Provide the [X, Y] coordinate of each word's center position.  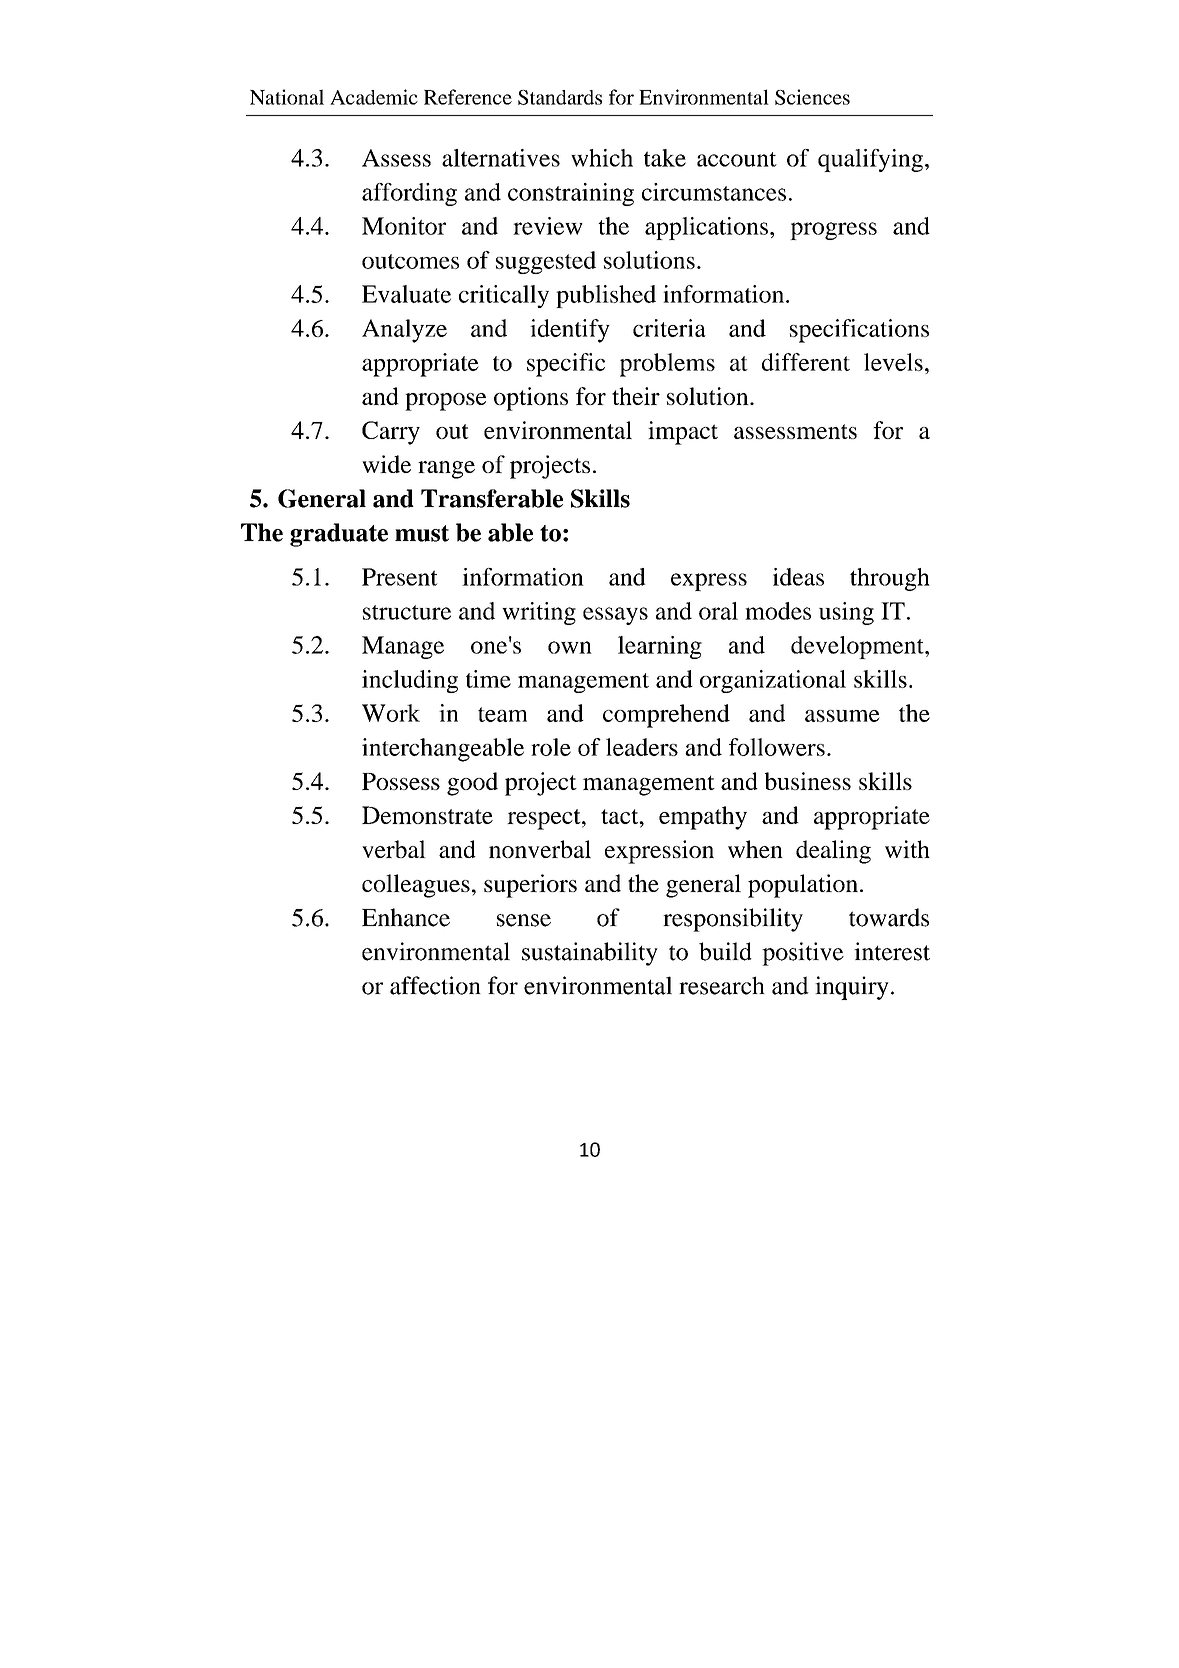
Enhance [406, 917]
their [636, 396]
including [410, 681]
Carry [391, 433]
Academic [374, 97]
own [570, 647]
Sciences [812, 97]
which [602, 158]
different [806, 362]
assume [842, 716]
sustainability [590, 954]
